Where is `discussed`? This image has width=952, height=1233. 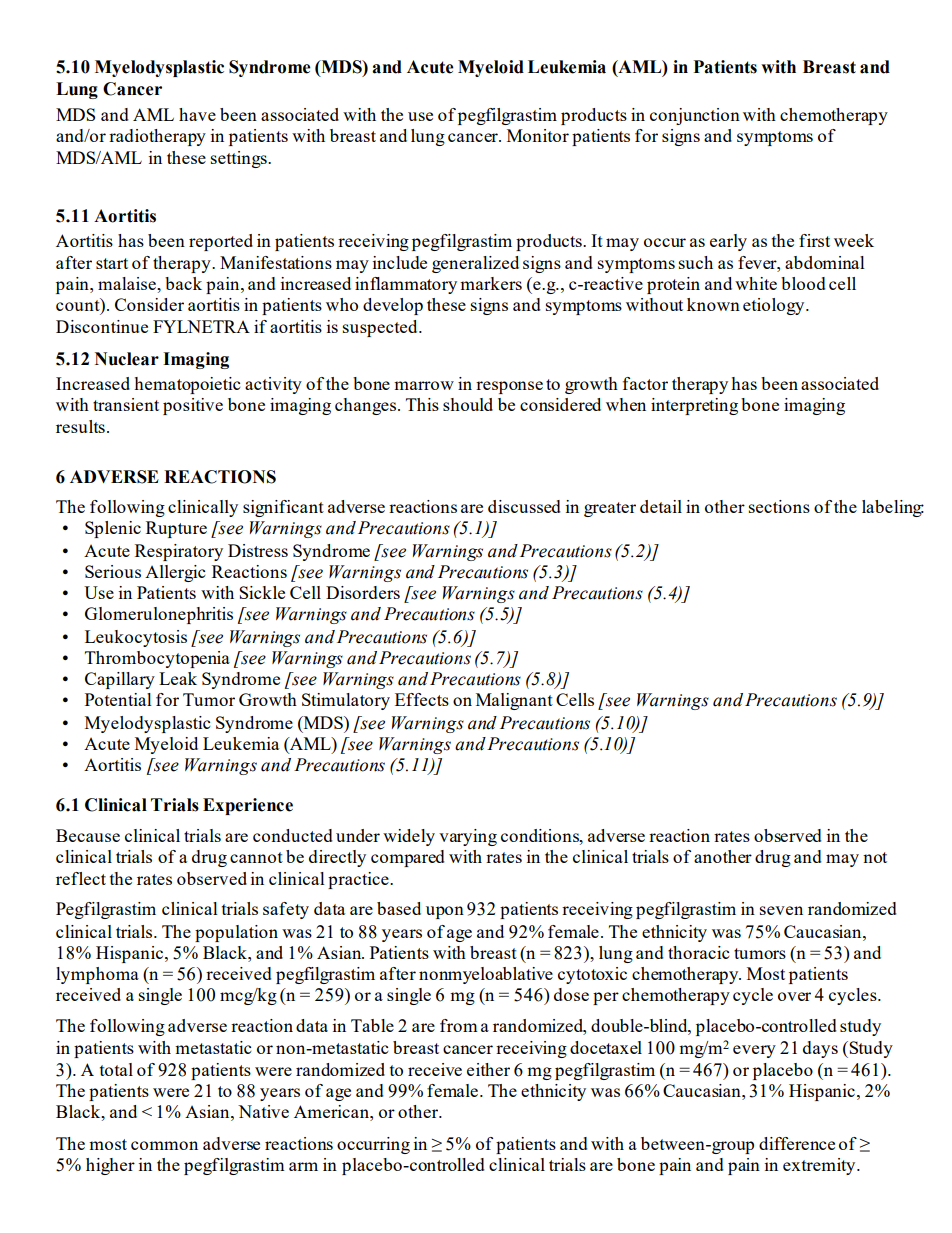 discussed is located at coordinates (524, 506).
